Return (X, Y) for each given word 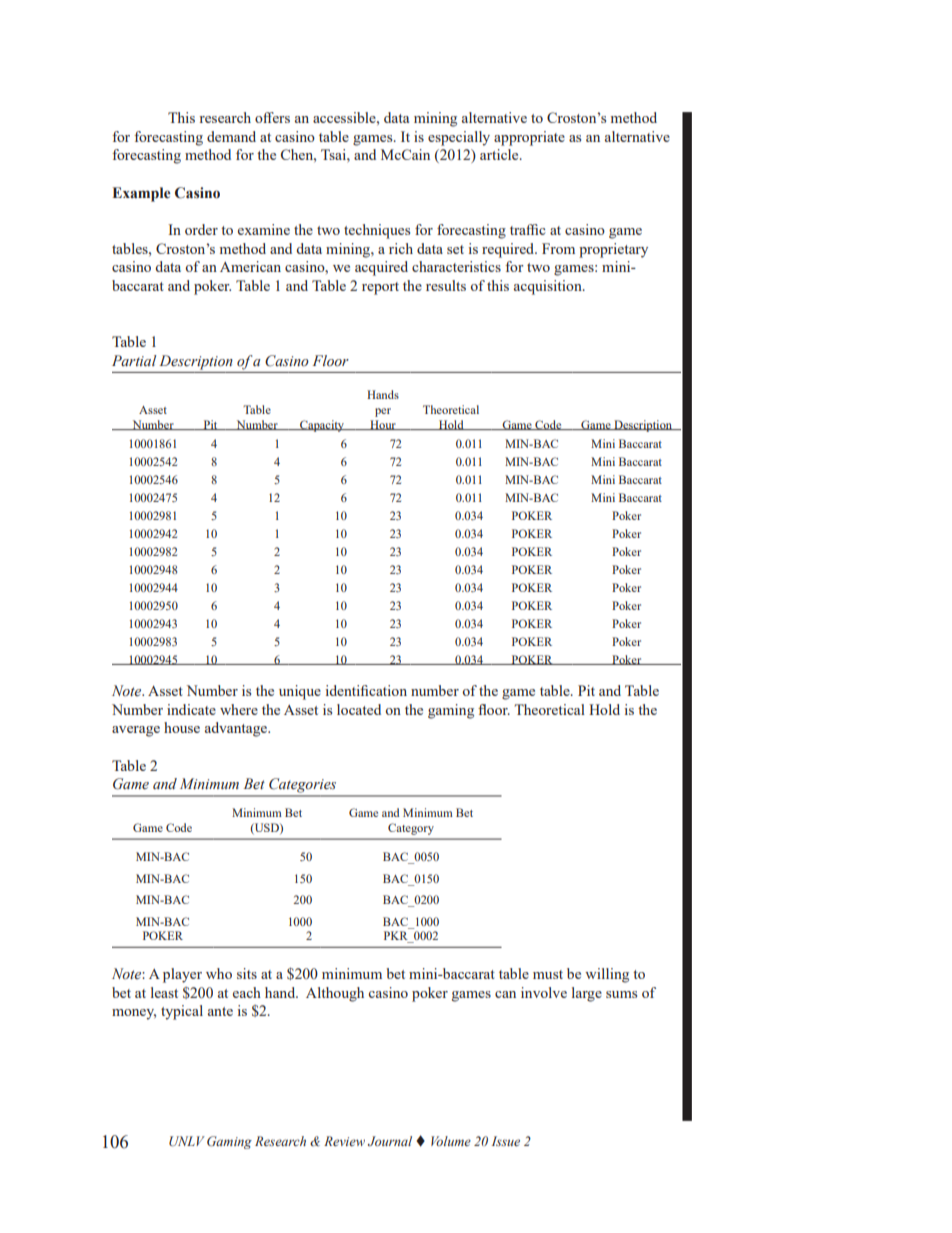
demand (231, 136)
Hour (383, 425)
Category (411, 829)
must (548, 974)
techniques (377, 231)
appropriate (529, 138)
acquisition (549, 287)
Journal (390, 1141)
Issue (506, 1141)
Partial (134, 360)
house (182, 727)
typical (182, 1012)
